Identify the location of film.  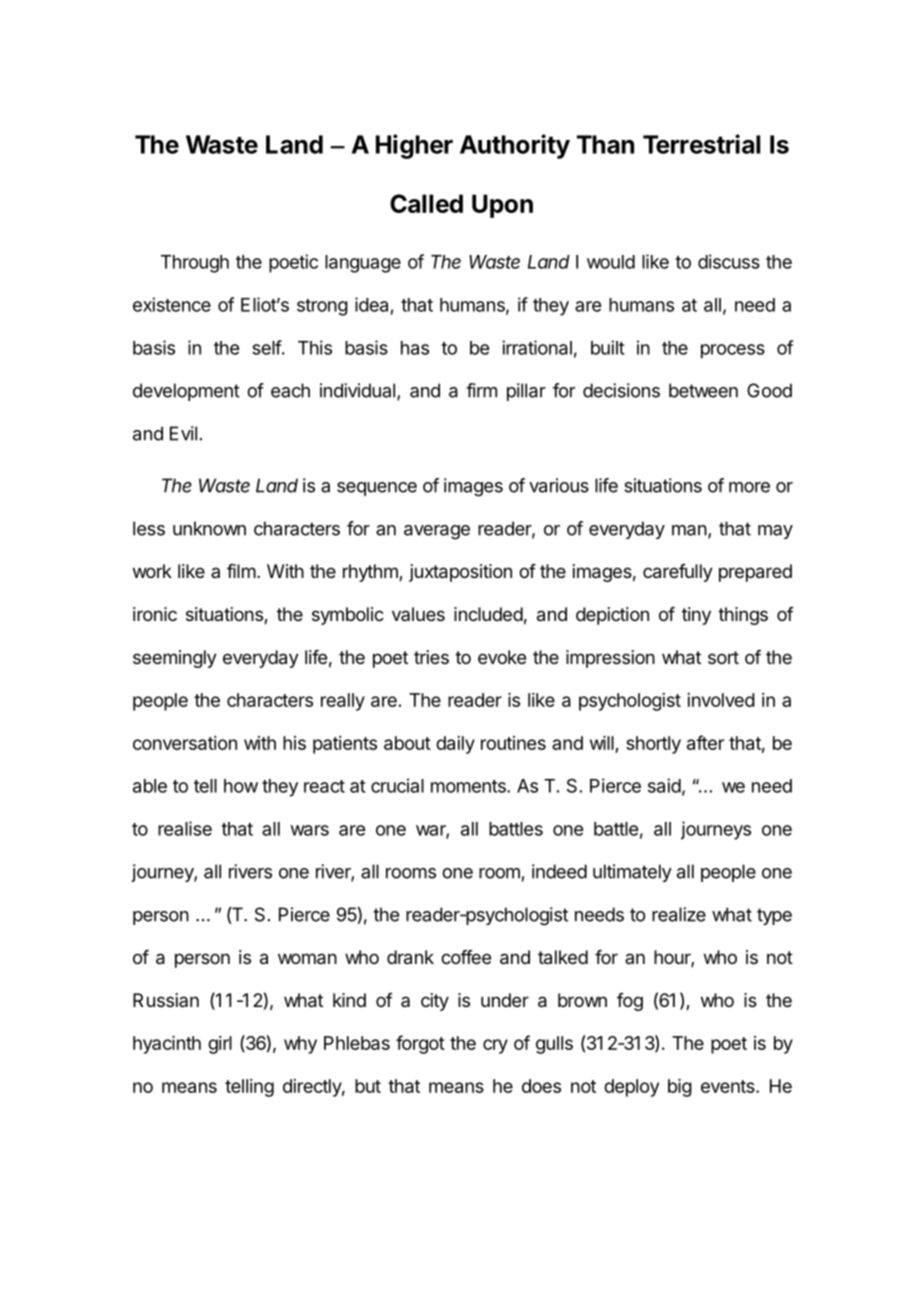
(241, 571).
